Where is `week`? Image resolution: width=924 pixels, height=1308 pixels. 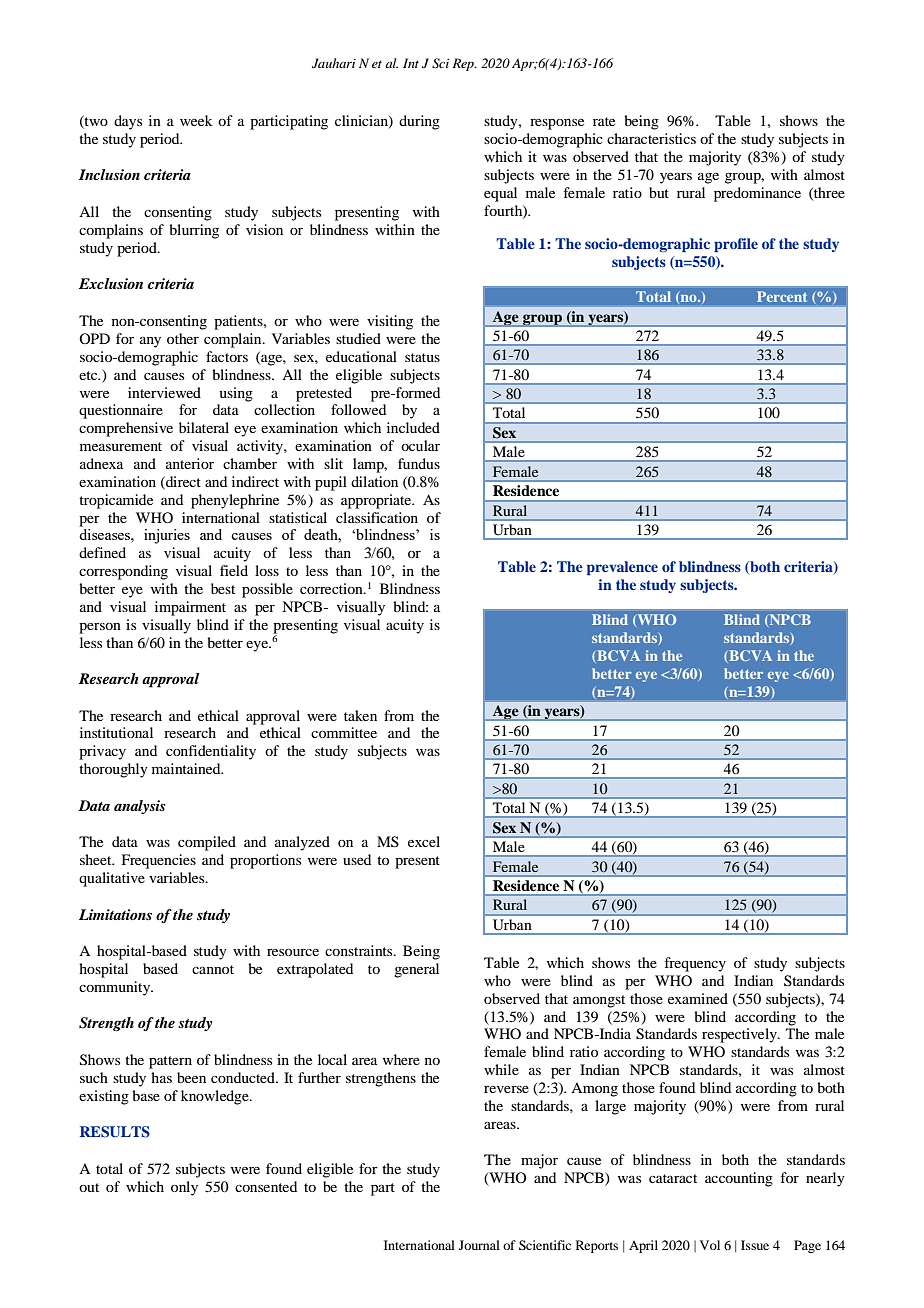 week is located at coordinates (196, 120).
